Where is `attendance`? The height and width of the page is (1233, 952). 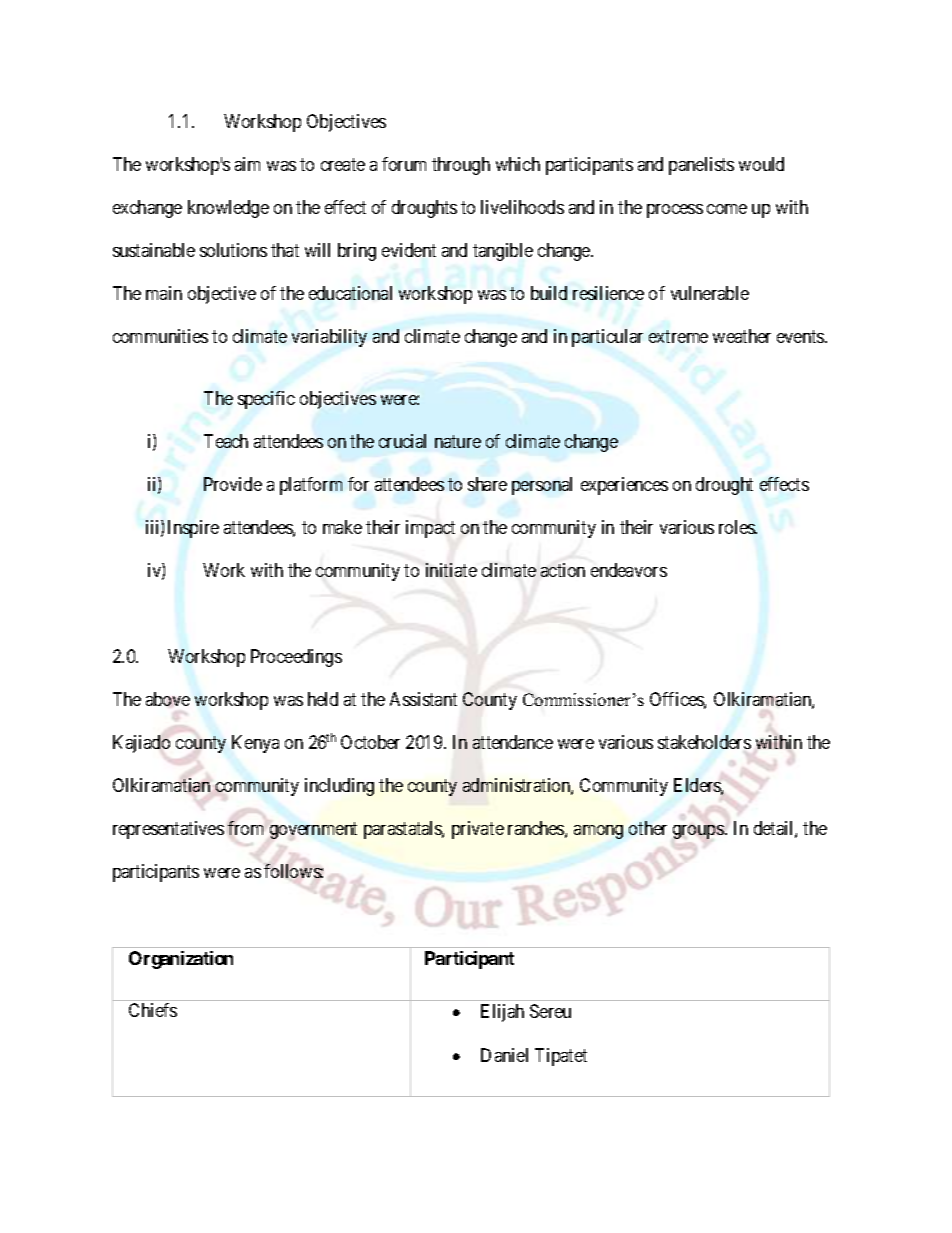
attendance is located at coordinates (513, 742).
